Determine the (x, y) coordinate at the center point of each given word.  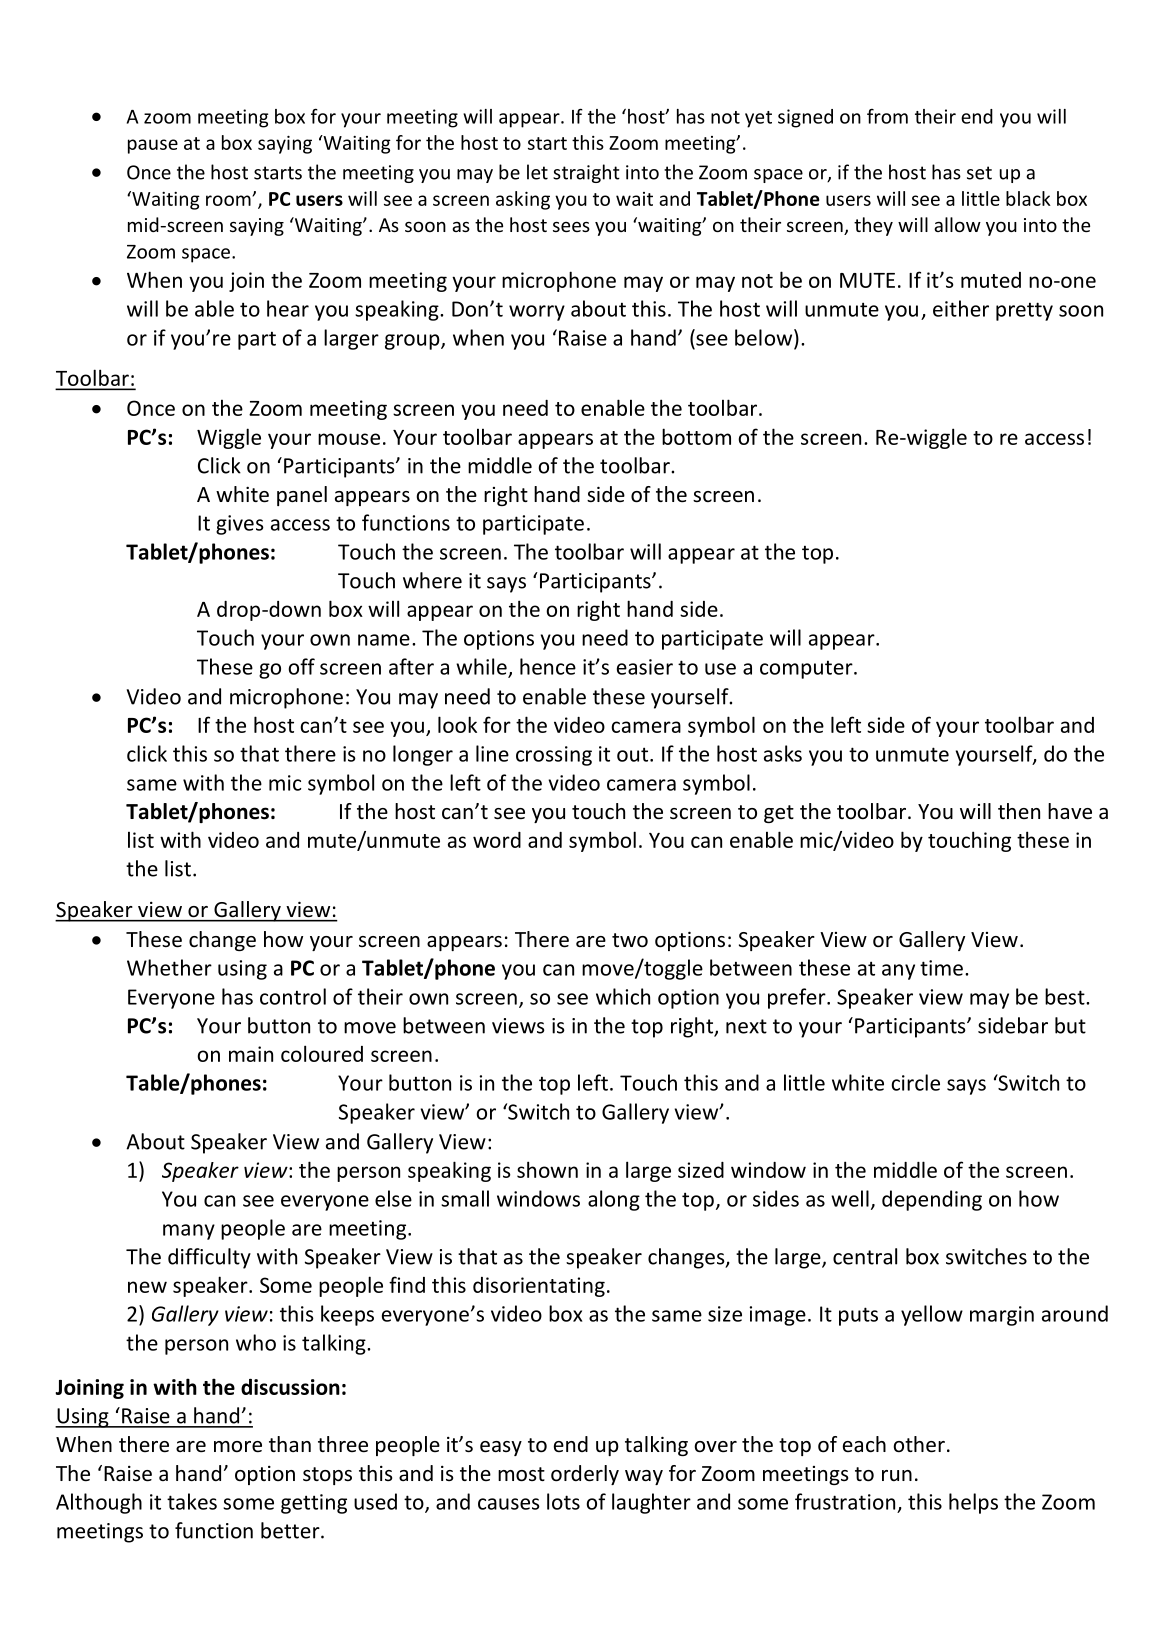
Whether (169, 967)
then (1019, 811)
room (229, 200)
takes (192, 1501)
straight (586, 173)
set (979, 173)
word (497, 840)
